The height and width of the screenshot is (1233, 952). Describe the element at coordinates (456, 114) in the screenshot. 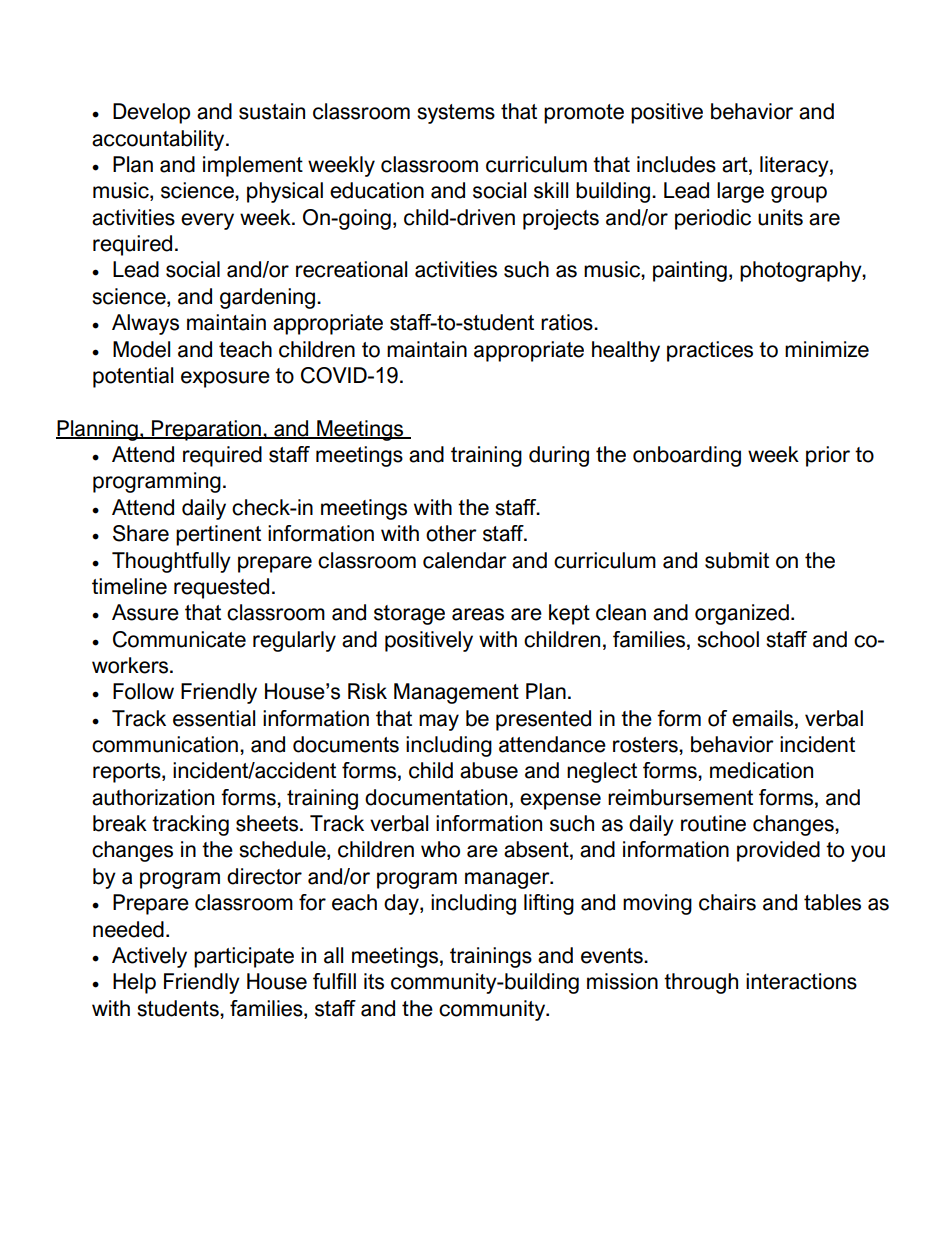

I see `systems` at that location.
